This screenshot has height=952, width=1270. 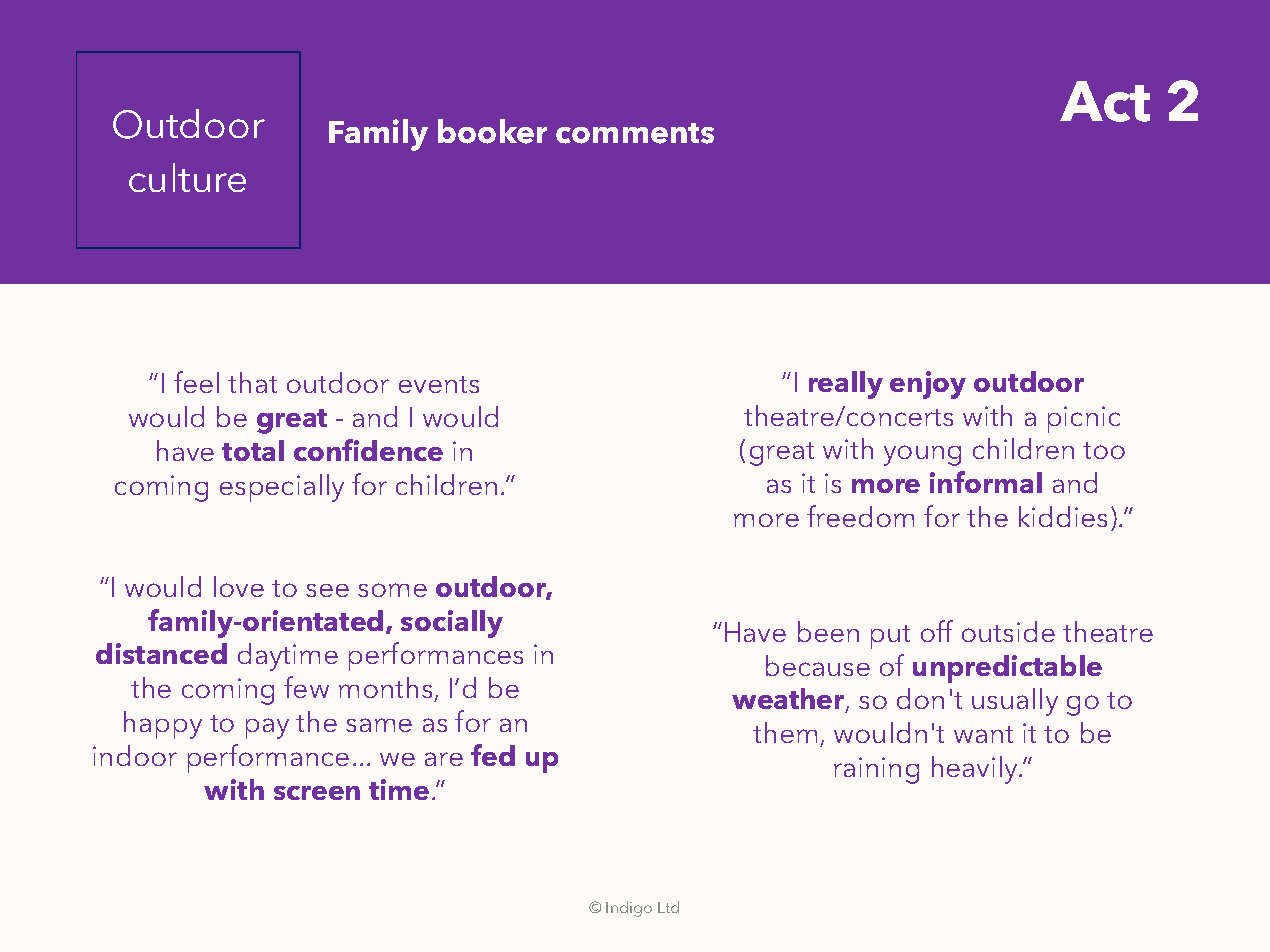 What do you see at coordinates (1105, 101) in the screenshot?
I see `Act` at bounding box center [1105, 101].
